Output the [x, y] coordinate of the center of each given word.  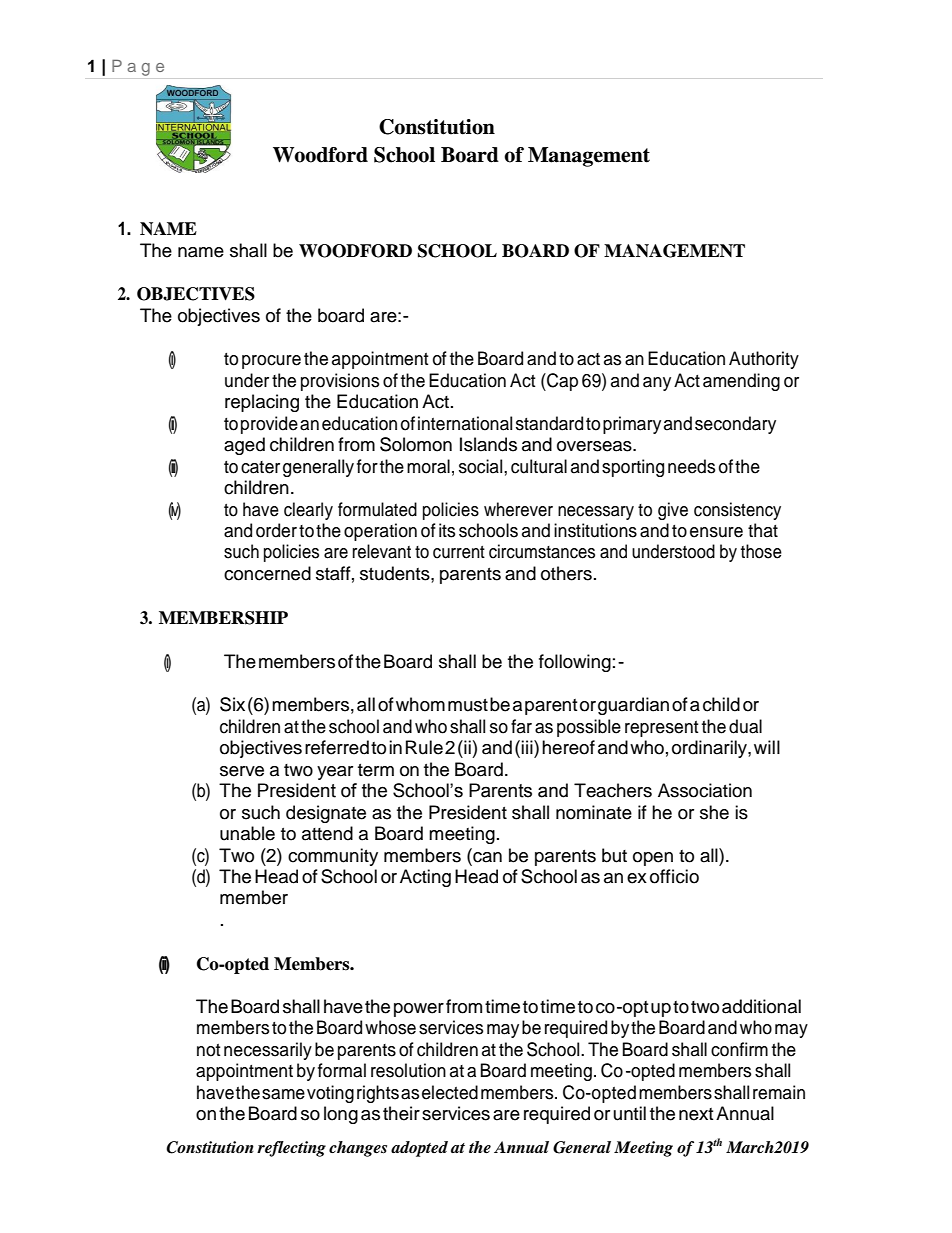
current [459, 552]
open [653, 859]
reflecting [291, 1149]
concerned [267, 573]
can [486, 856]
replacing [262, 403]
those [761, 551]
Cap [561, 382]
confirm [739, 1049]
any [657, 384]
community [333, 857]
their [401, 1113]
